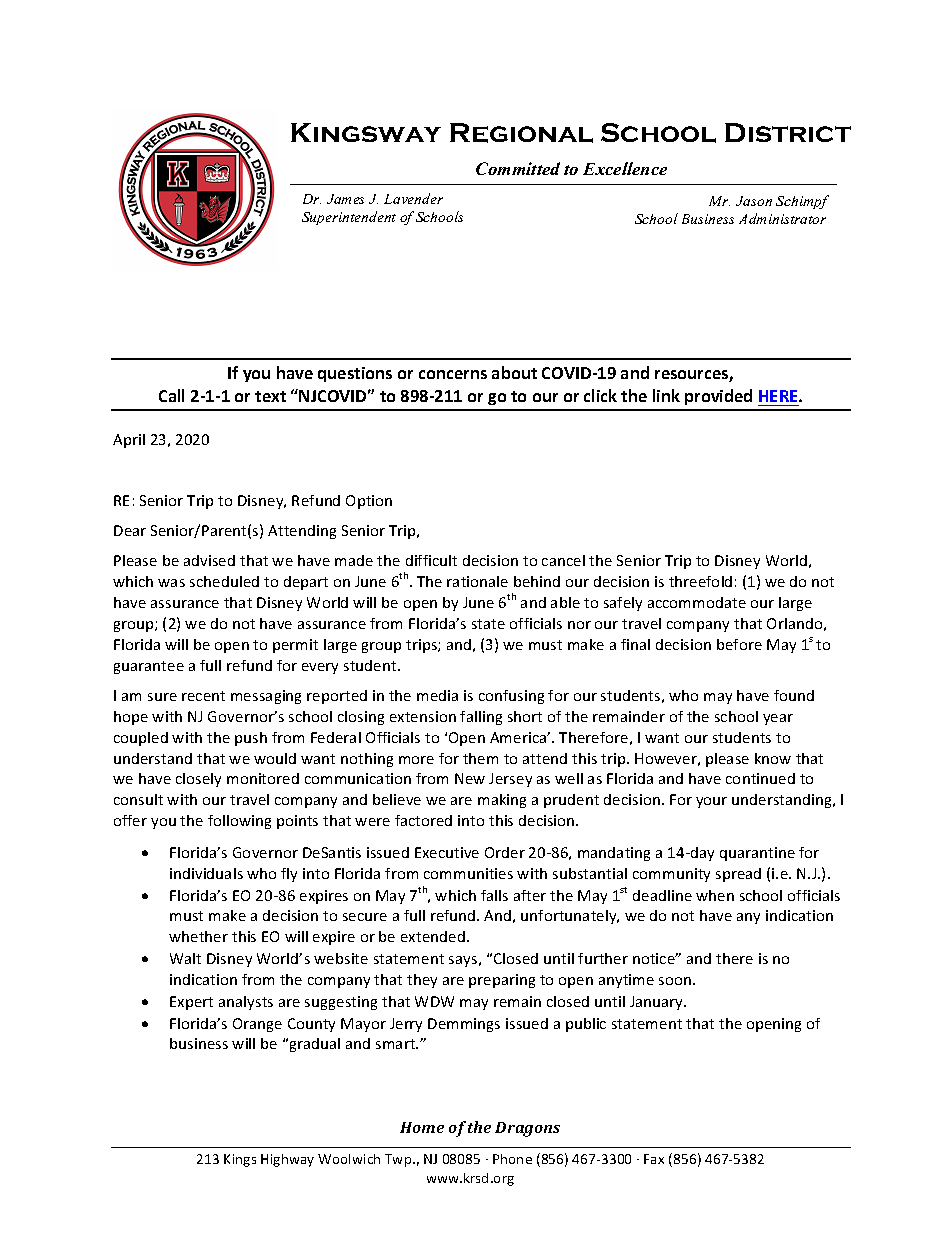  I want to click on concerns, so click(453, 374).
